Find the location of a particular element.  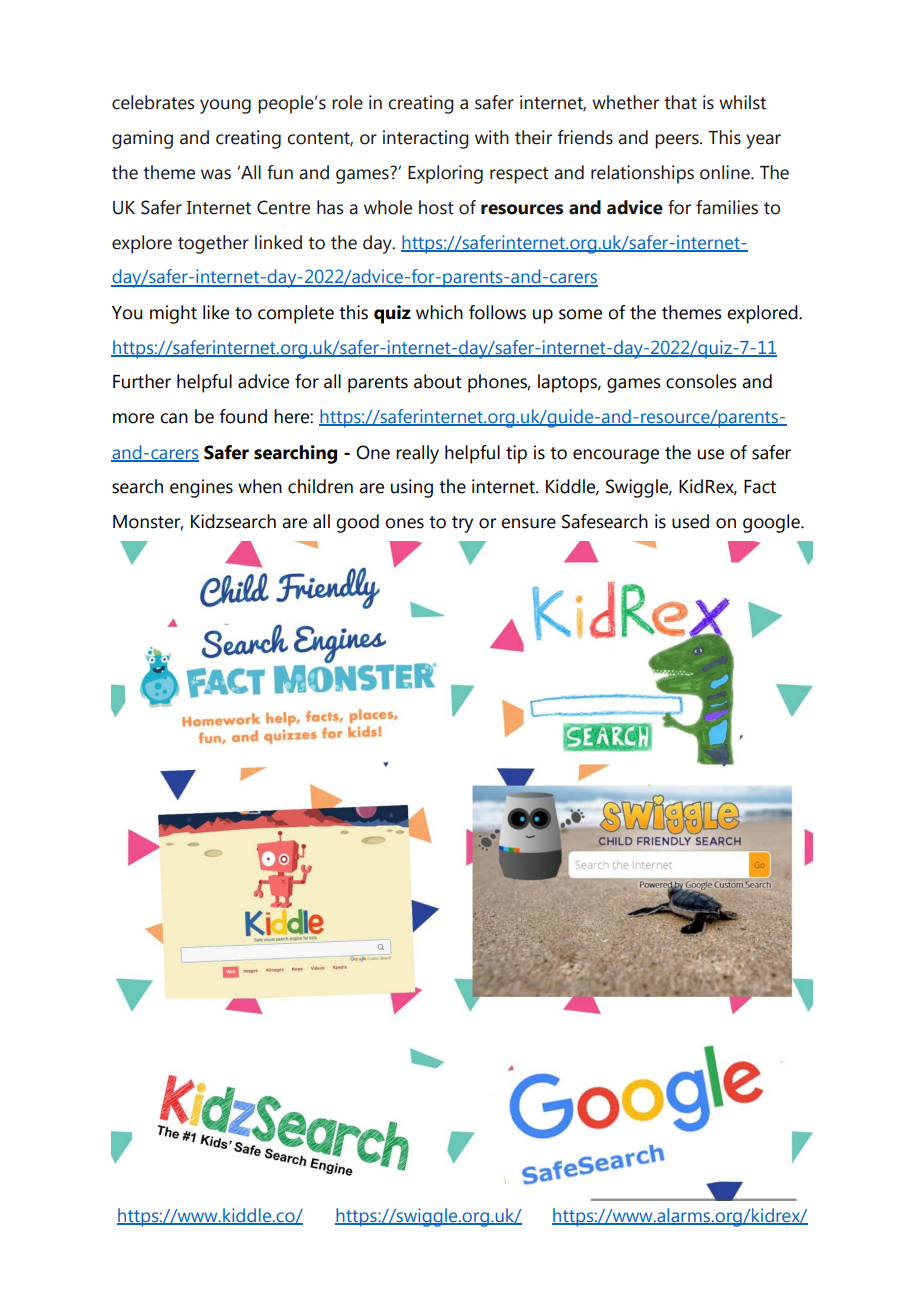

with is located at coordinates (492, 137).
